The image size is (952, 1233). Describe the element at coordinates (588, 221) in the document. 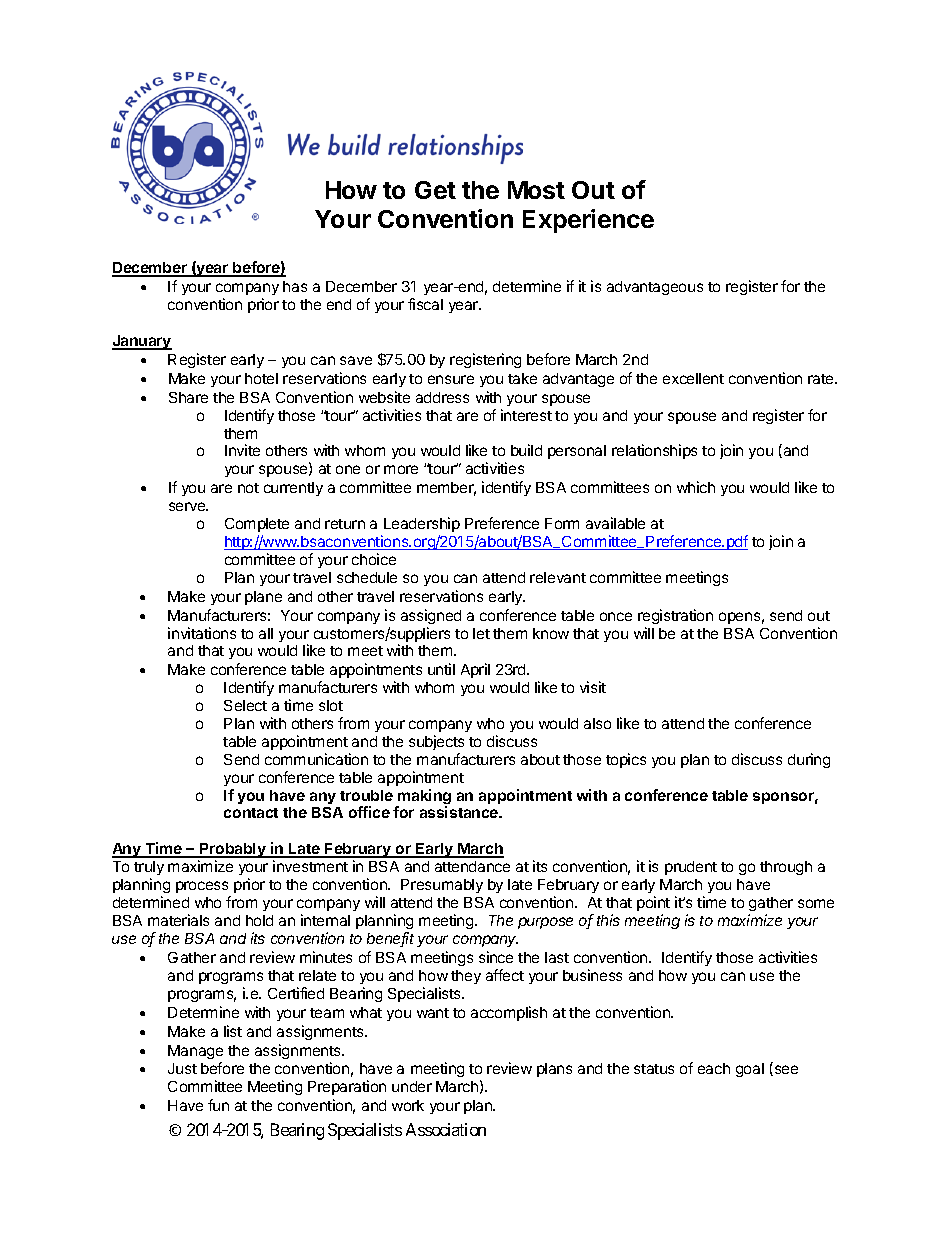

I see `Experience` at that location.
